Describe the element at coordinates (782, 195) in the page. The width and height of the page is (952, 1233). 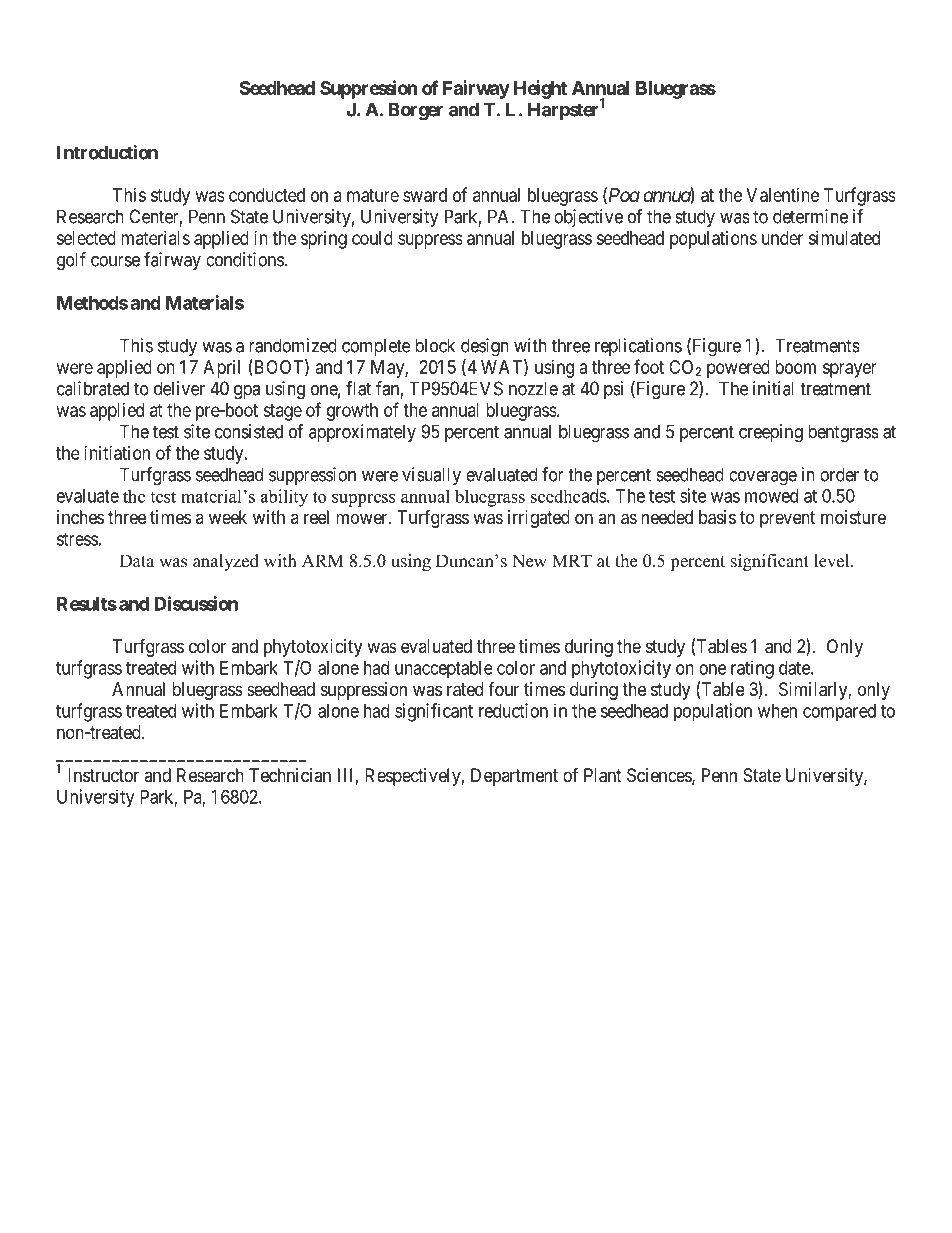
I see `Valentine` at that location.
